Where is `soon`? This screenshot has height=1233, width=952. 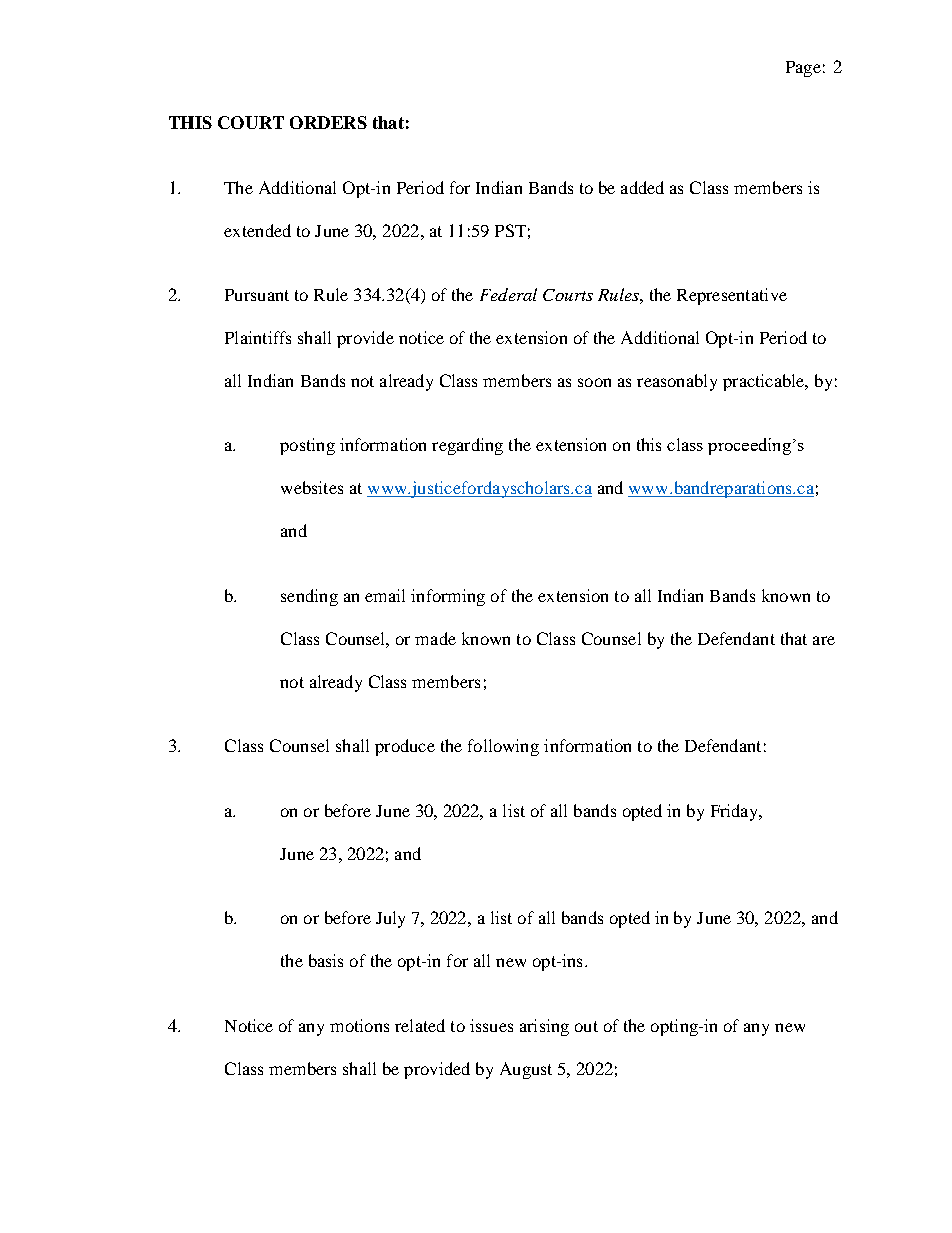
soon is located at coordinates (594, 382).
